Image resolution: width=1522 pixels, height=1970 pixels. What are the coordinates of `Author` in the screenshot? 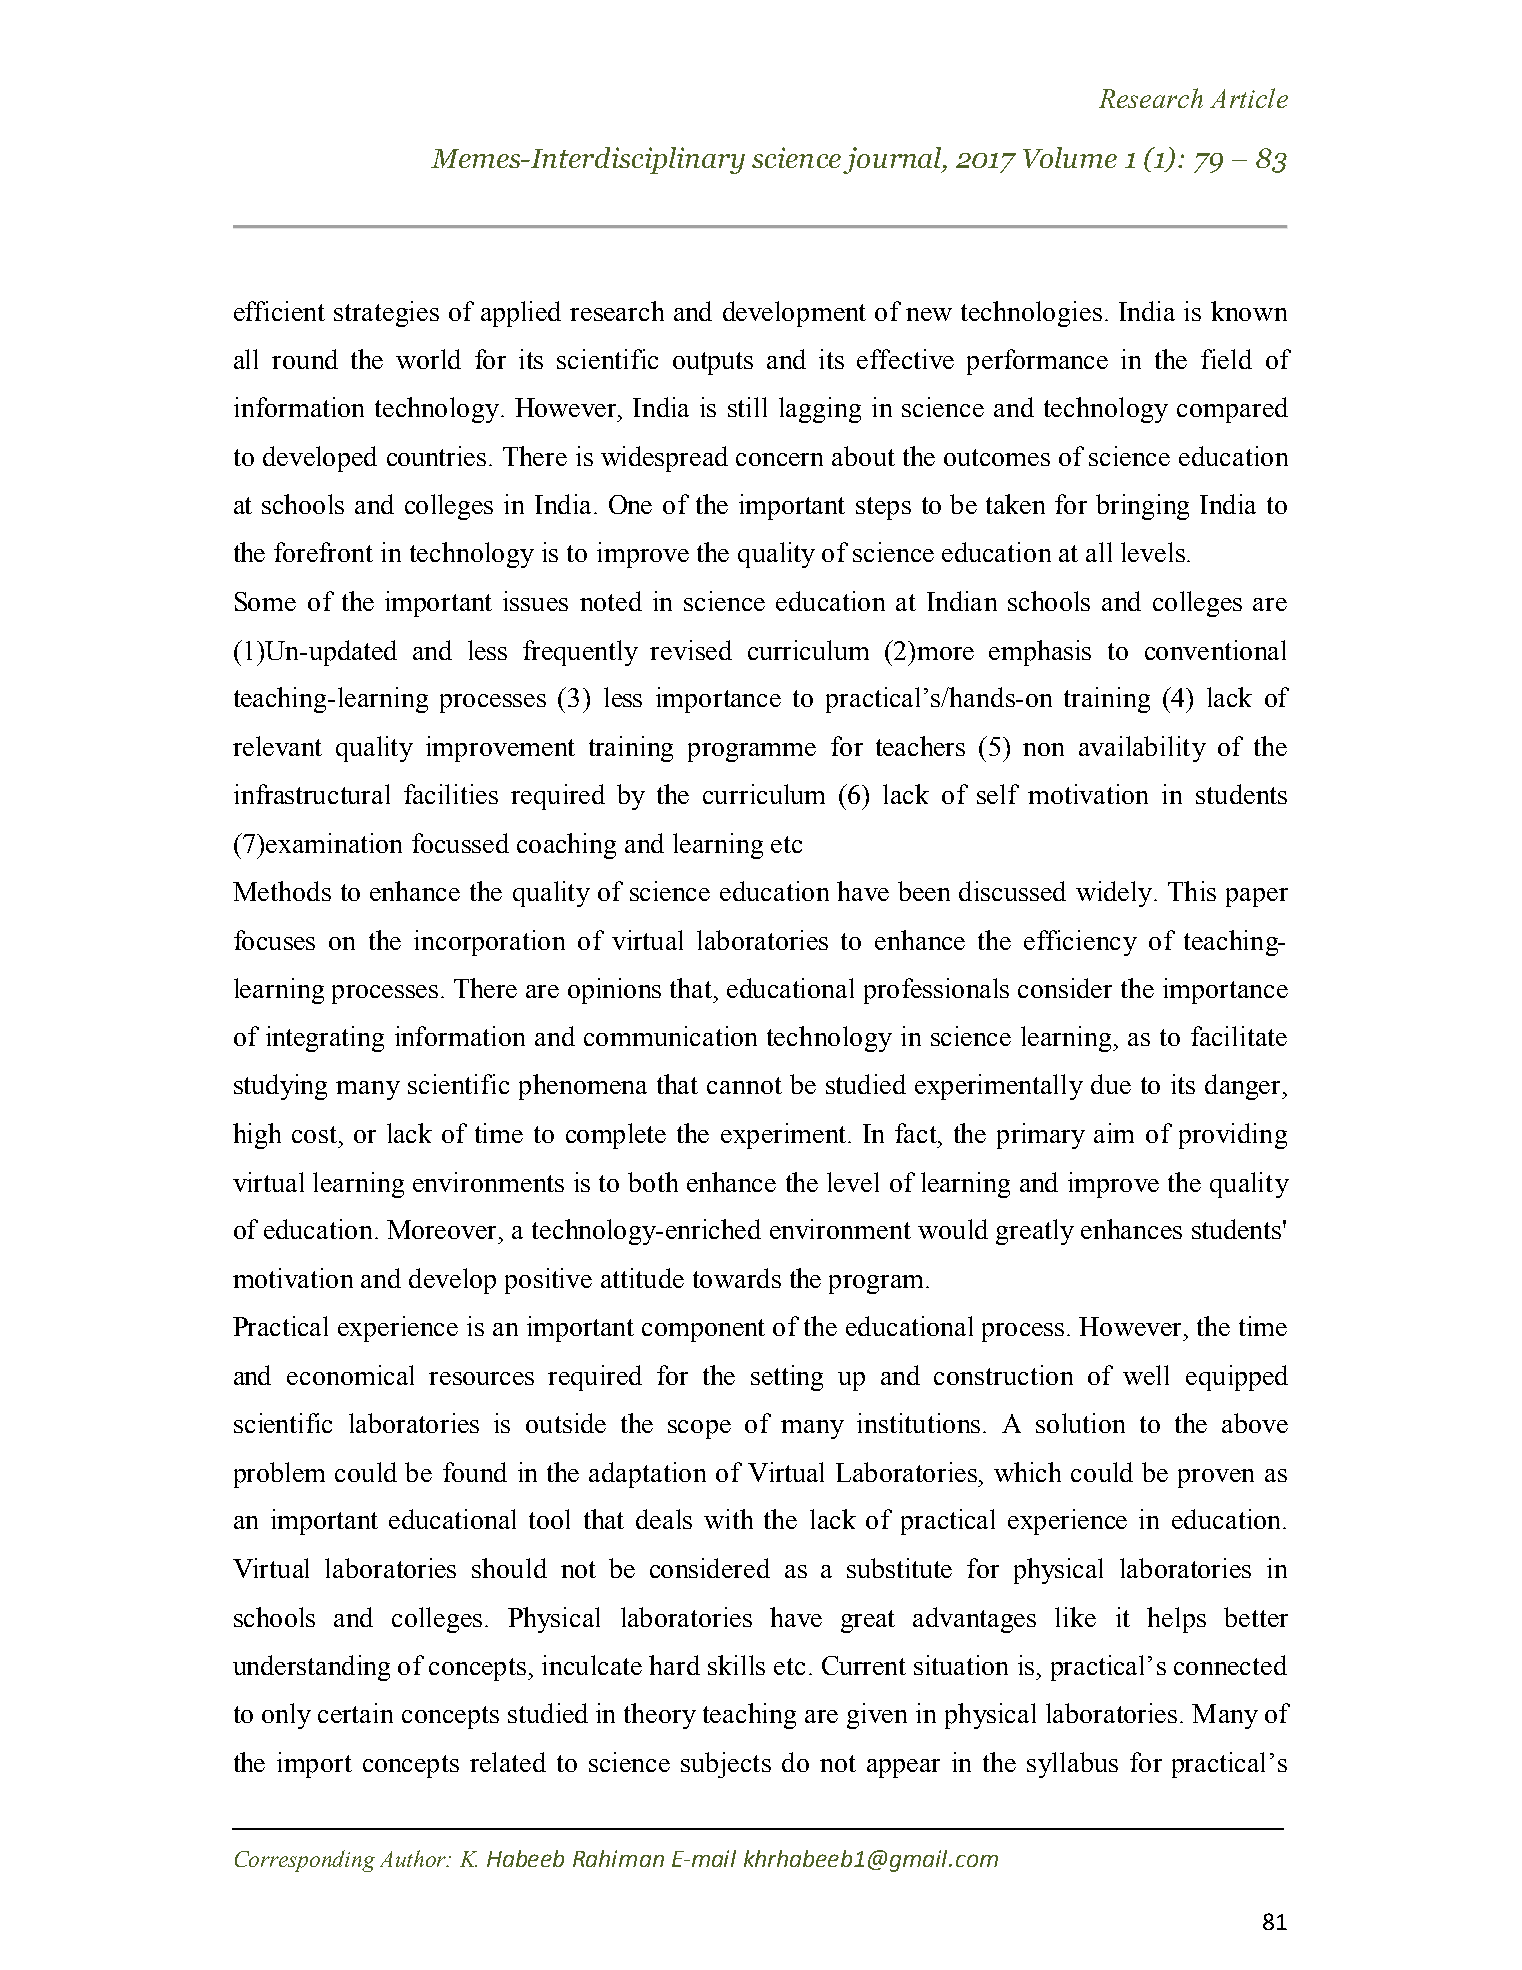 It's located at (414, 1858).
